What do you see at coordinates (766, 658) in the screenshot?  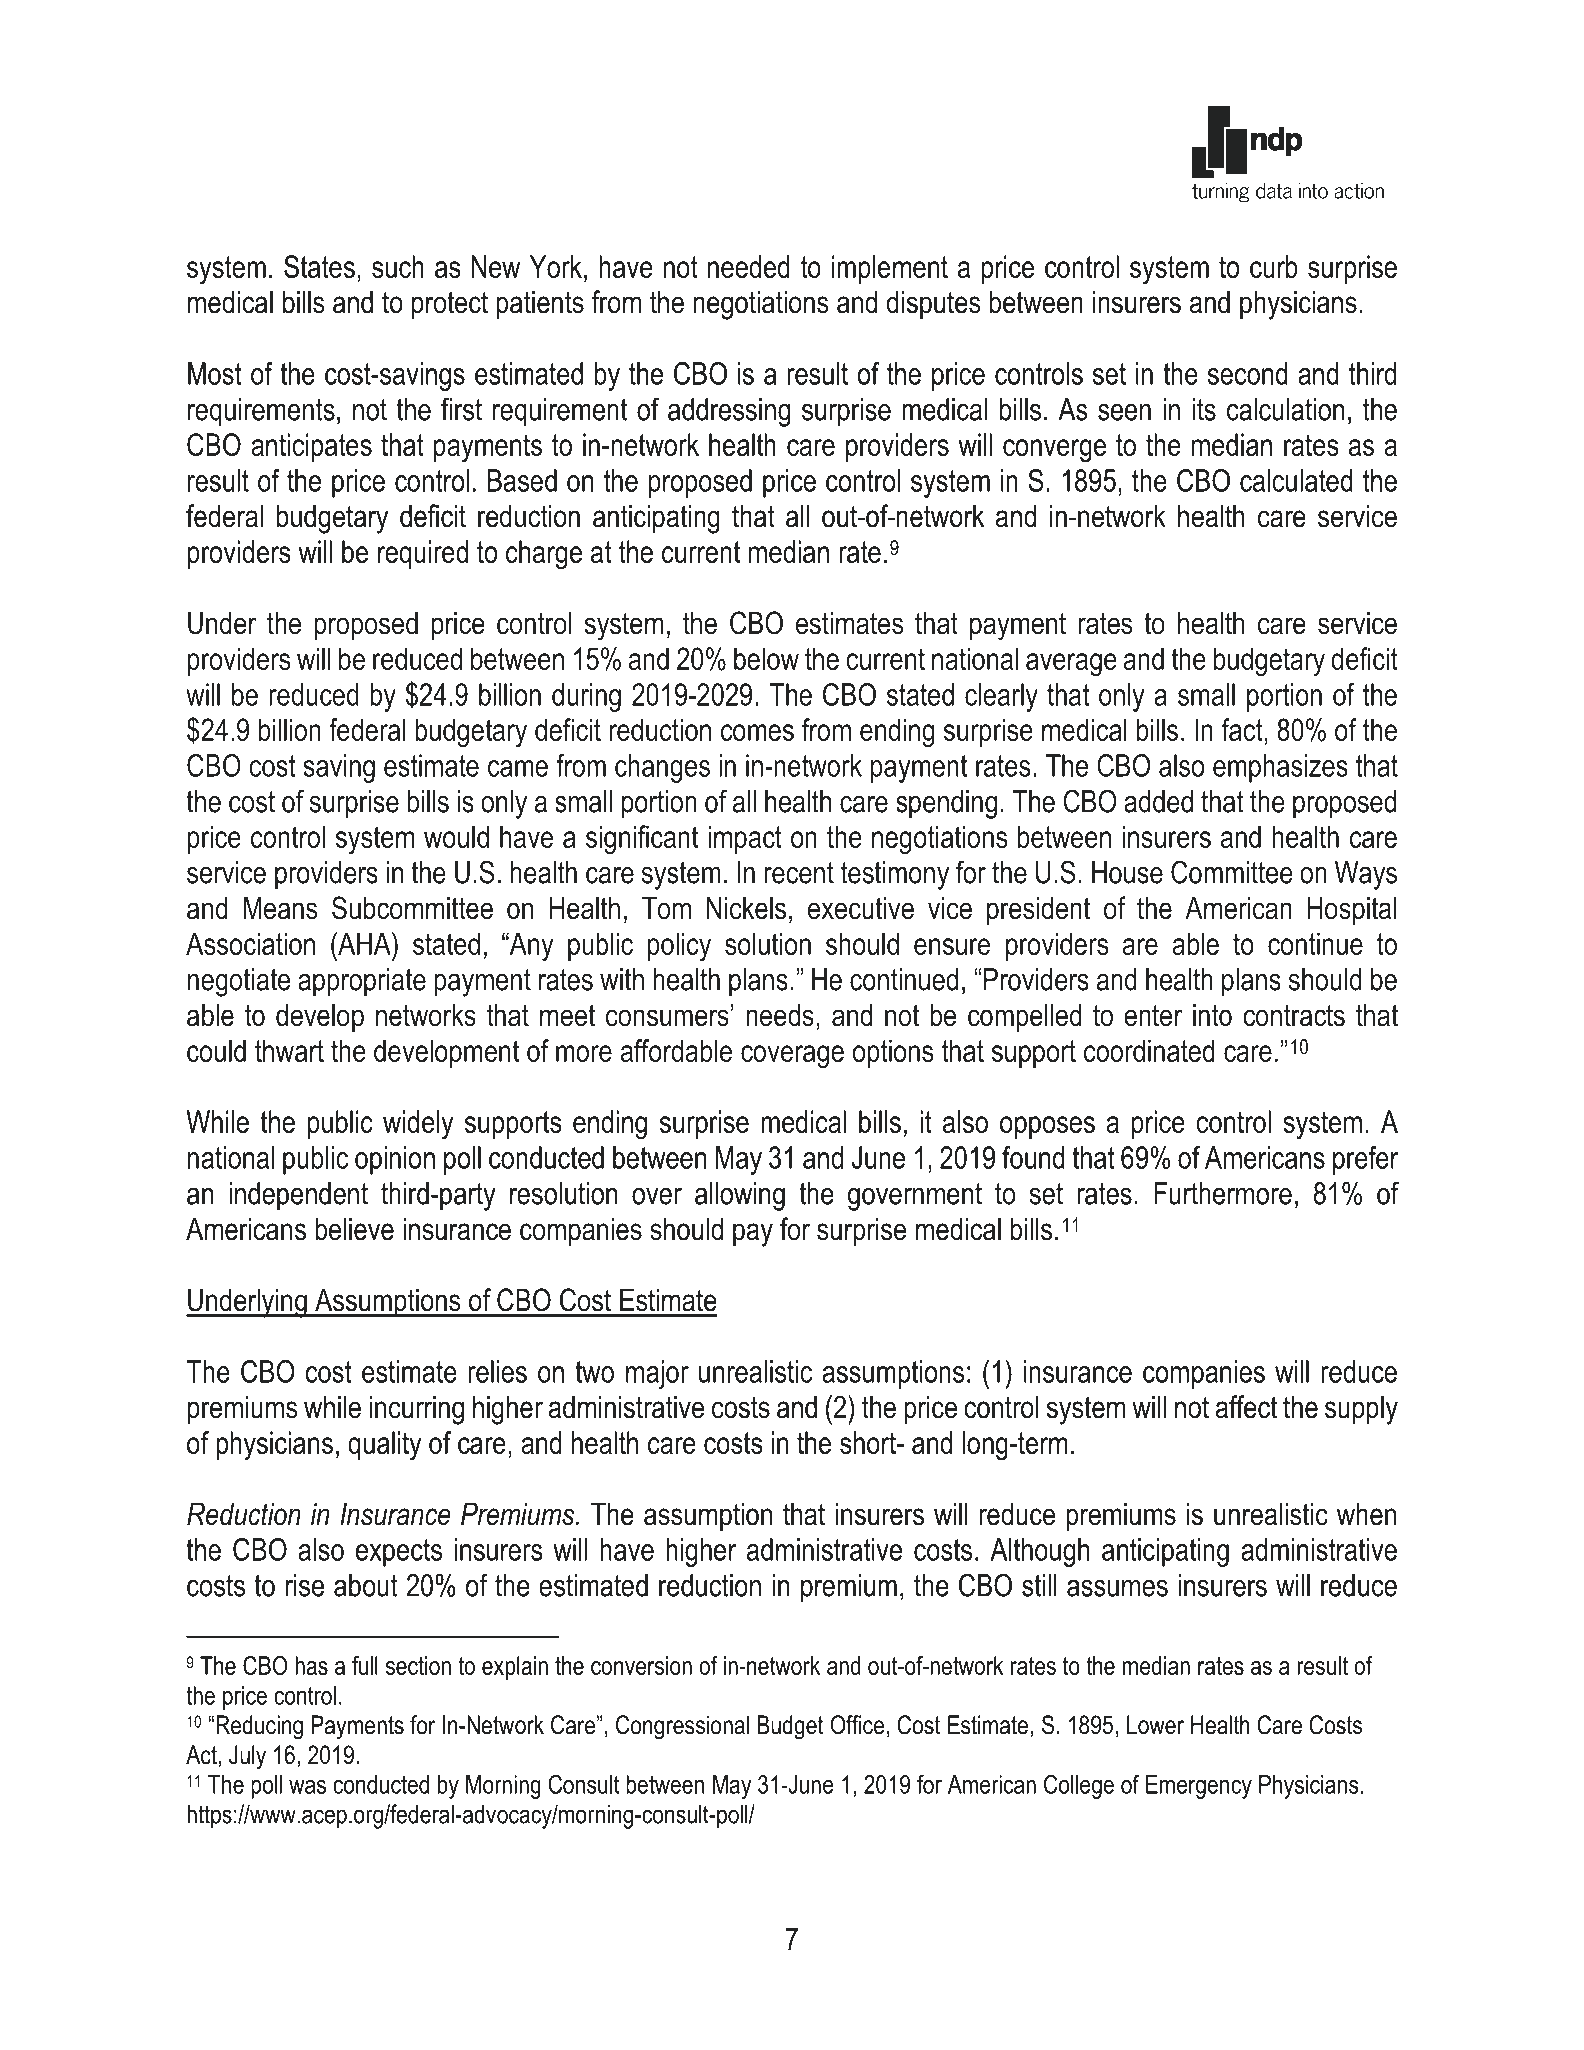 I see `below` at bounding box center [766, 658].
